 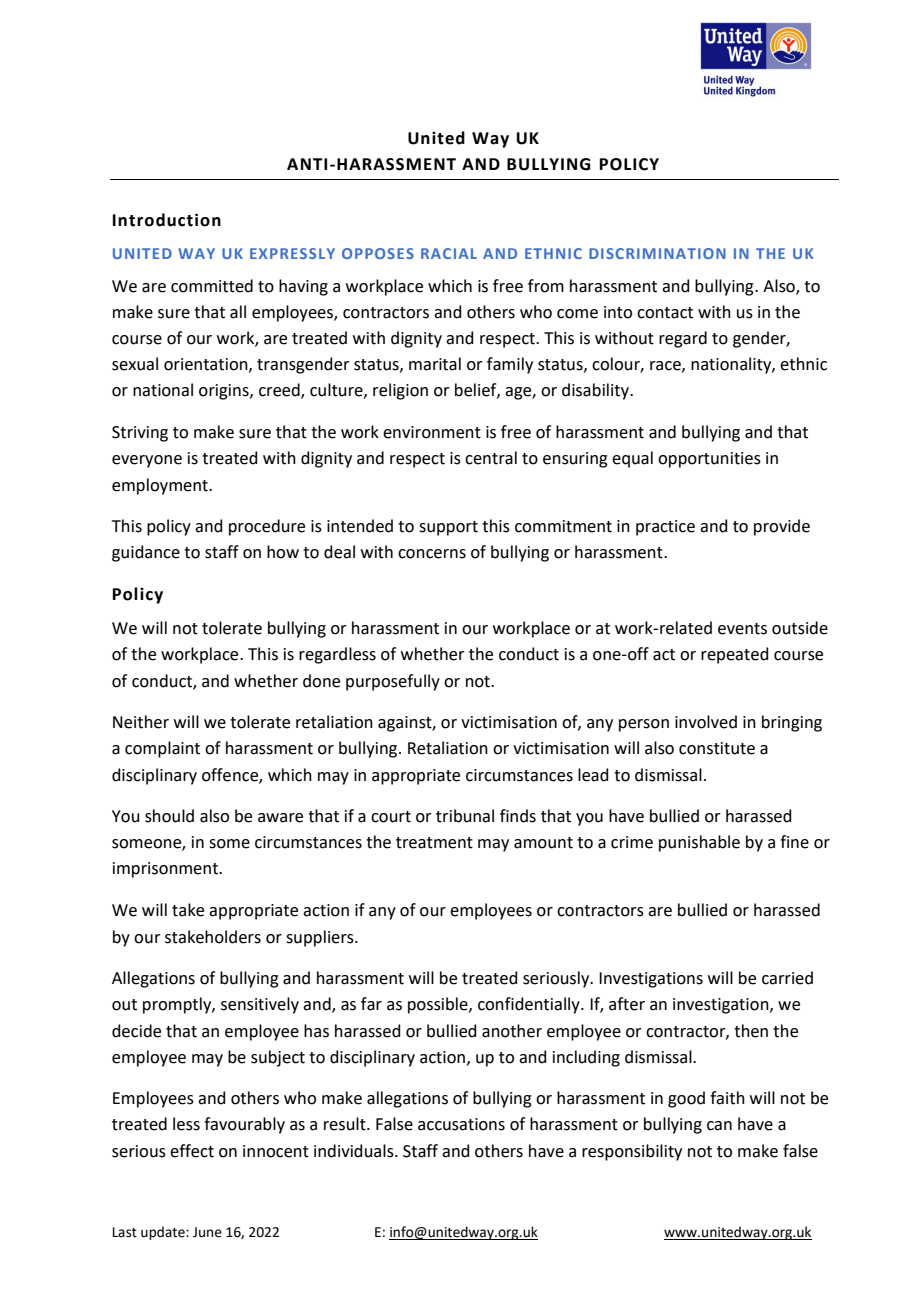 I want to click on punishable, so click(x=699, y=843).
